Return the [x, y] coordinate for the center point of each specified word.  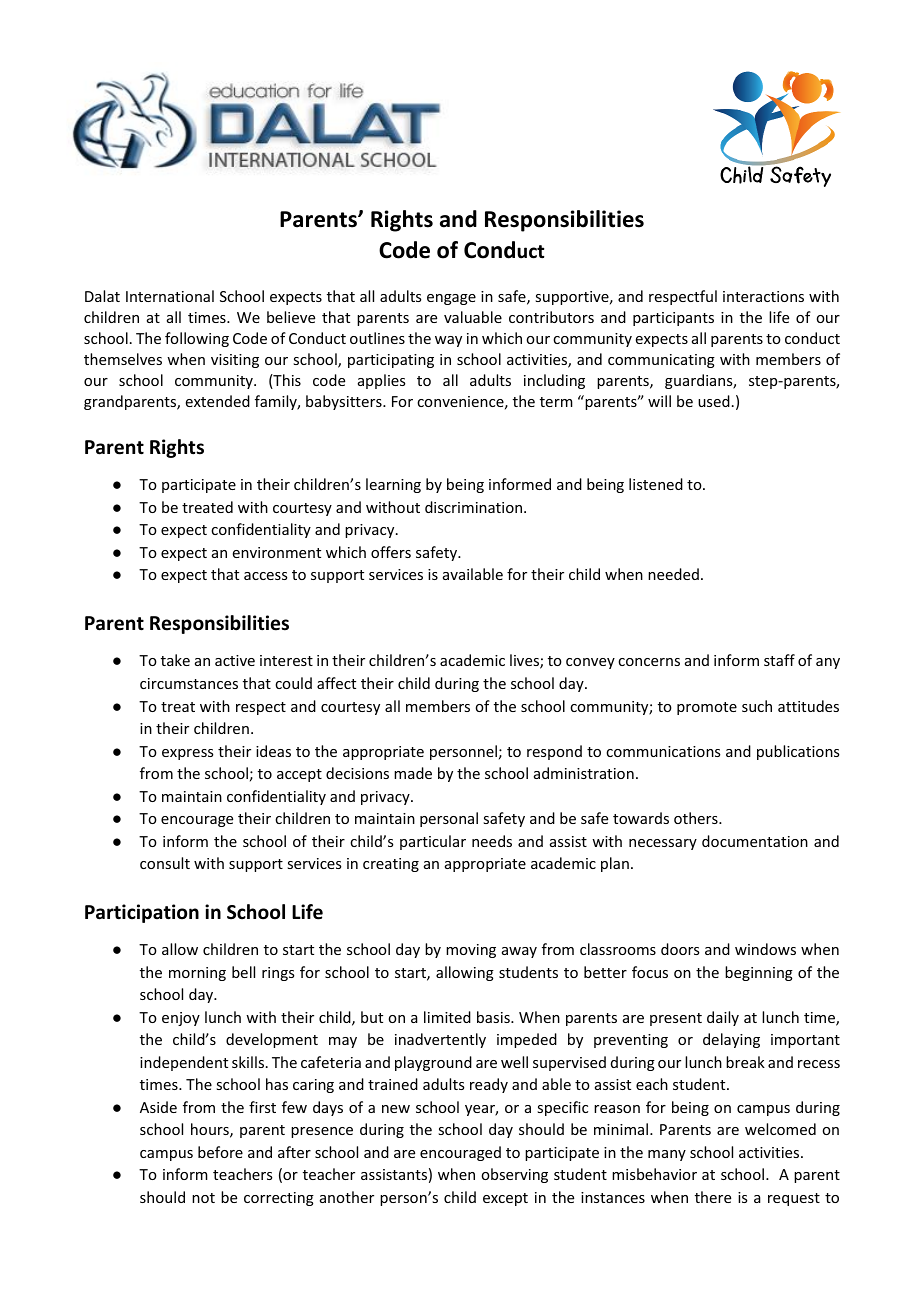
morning [197, 974]
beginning [759, 973]
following [197, 339]
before [220, 1152]
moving [471, 951]
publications [798, 752]
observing [514, 1175]
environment [277, 552]
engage [451, 299]
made [413, 773]
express [187, 754]
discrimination [475, 507]
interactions [763, 296]
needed [673, 574]
